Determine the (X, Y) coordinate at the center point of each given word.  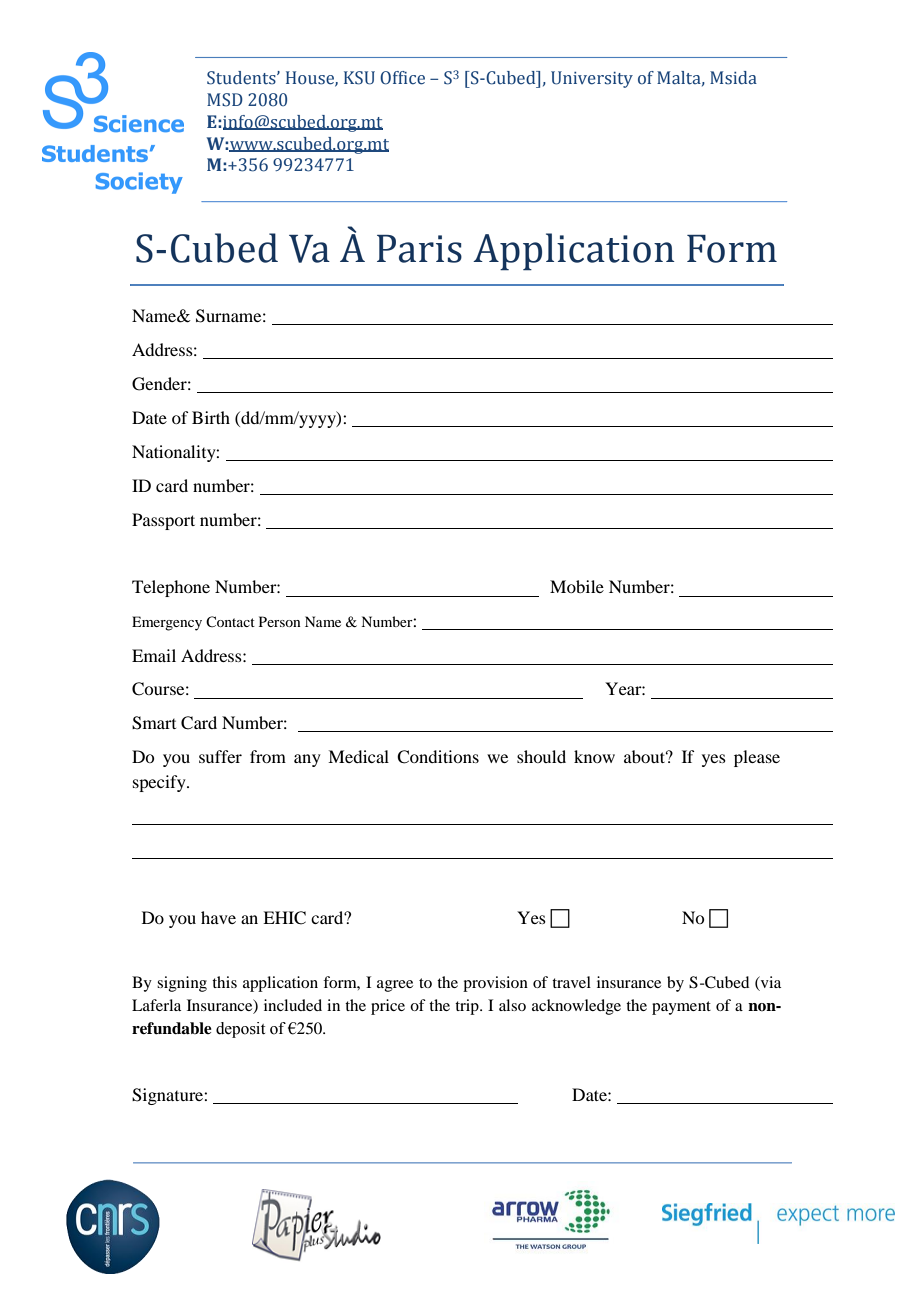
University (592, 79)
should (541, 756)
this (224, 982)
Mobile (577, 586)
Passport (163, 521)
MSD (225, 100)
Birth (211, 417)
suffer (220, 756)
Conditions (438, 757)
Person (280, 621)
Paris (419, 249)
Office (402, 78)
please (757, 758)
